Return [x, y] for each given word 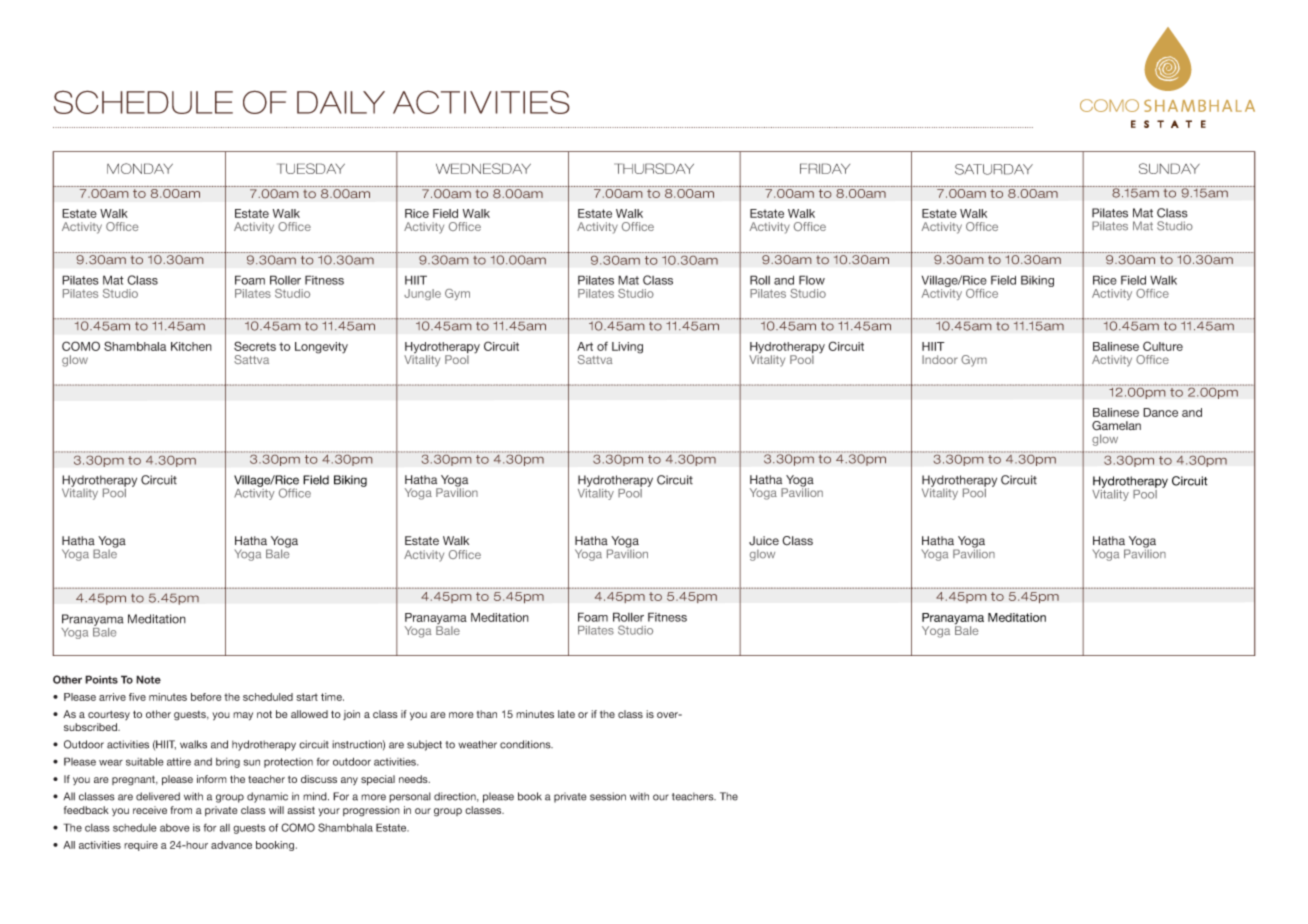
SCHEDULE [143, 102]
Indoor [940, 359]
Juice [764, 541]
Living [627, 348]
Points [101, 679]
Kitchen [191, 346]
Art [585, 346]
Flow [812, 280]
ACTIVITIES [481, 102]
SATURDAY [994, 169]
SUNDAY [1169, 168]
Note [148, 679]
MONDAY [140, 168]
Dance [1160, 412]
